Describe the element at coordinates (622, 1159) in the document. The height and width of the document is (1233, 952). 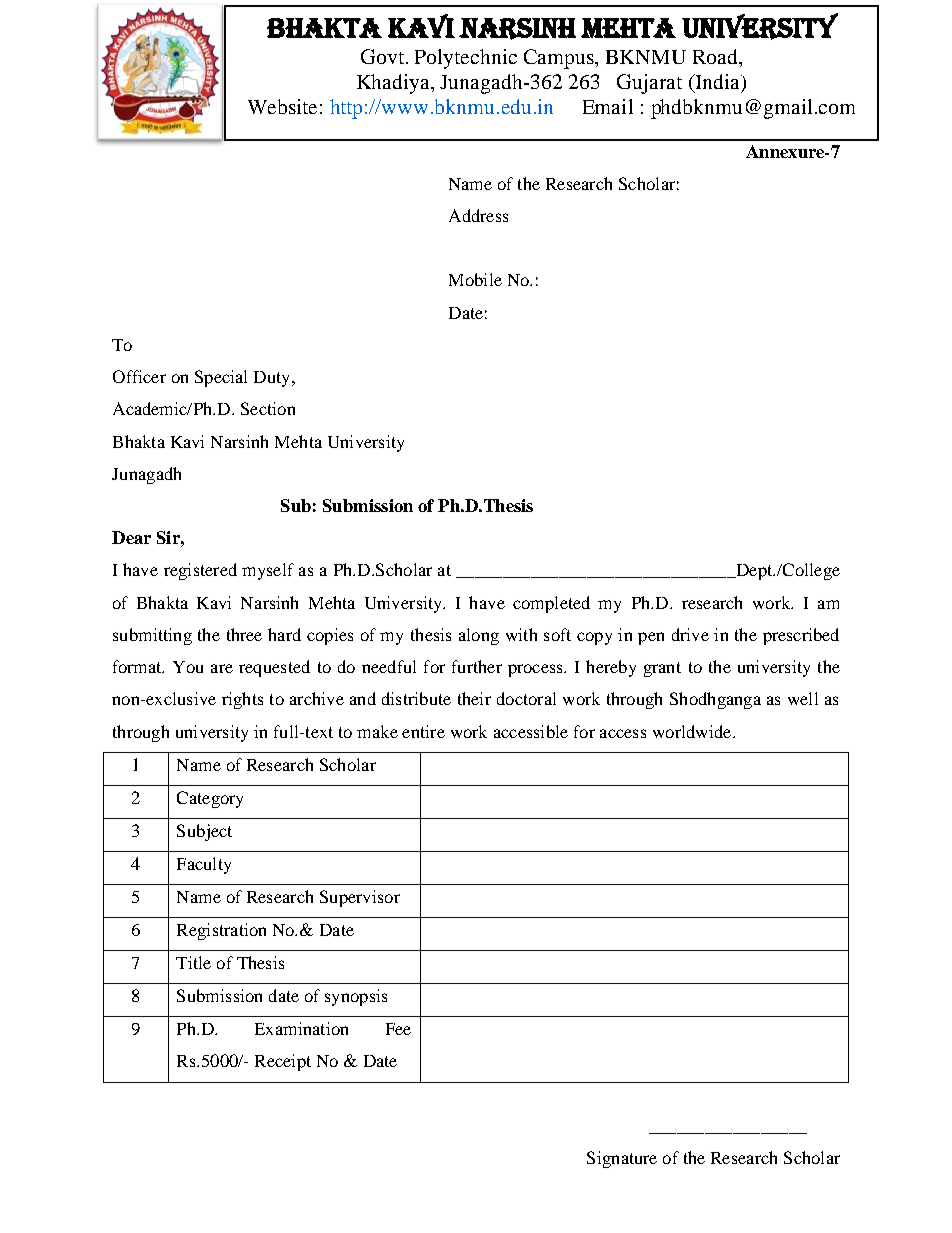
I see `Signature` at that location.
